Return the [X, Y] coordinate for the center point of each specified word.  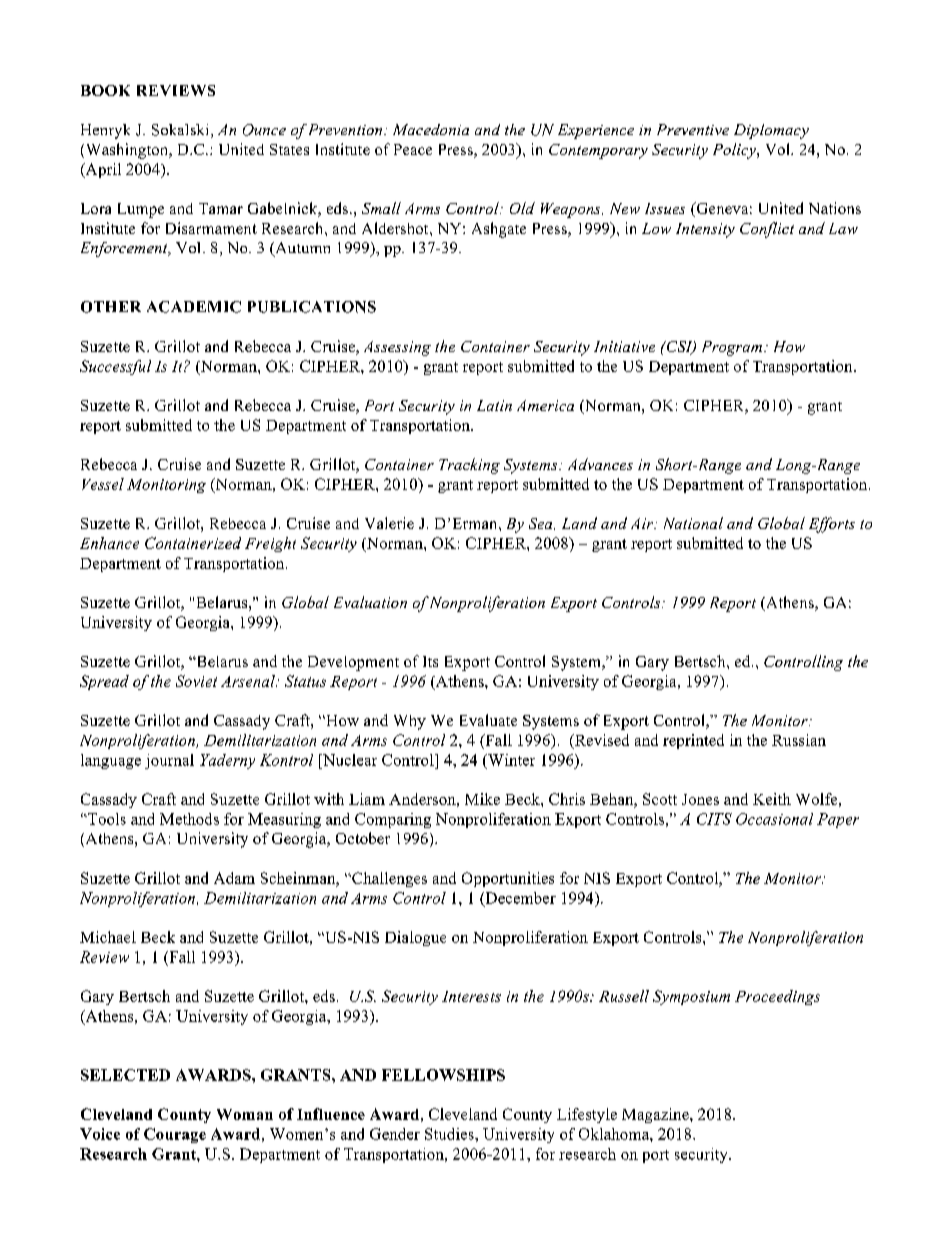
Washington [127, 151]
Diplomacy [771, 131]
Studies [450, 1134]
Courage [175, 1135]
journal [169, 761]
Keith [772, 799]
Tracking [469, 466]
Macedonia [431, 129]
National [693, 523]
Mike [482, 799]
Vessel [103, 484]
